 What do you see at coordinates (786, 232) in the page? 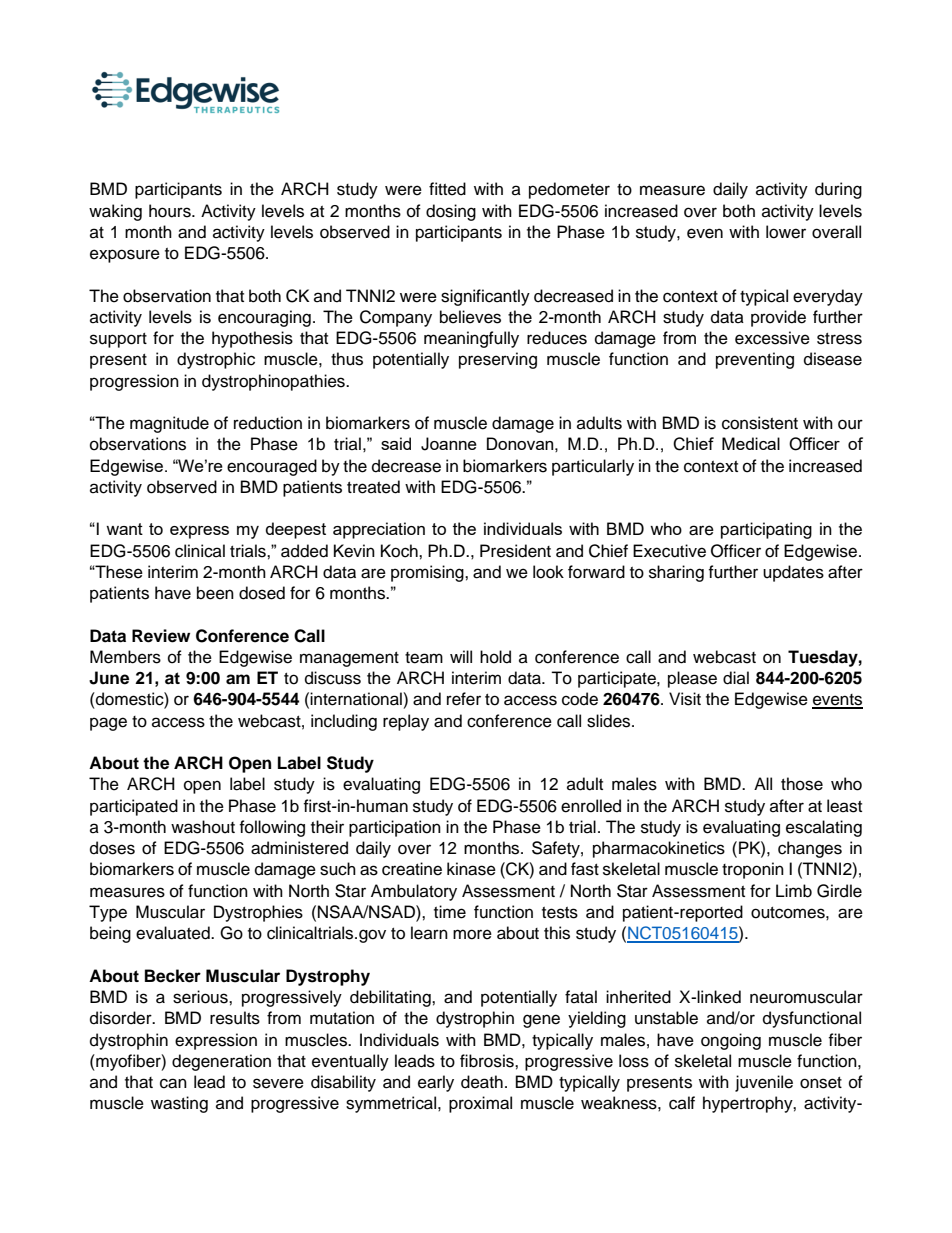
I see `lower` at bounding box center [786, 232].
